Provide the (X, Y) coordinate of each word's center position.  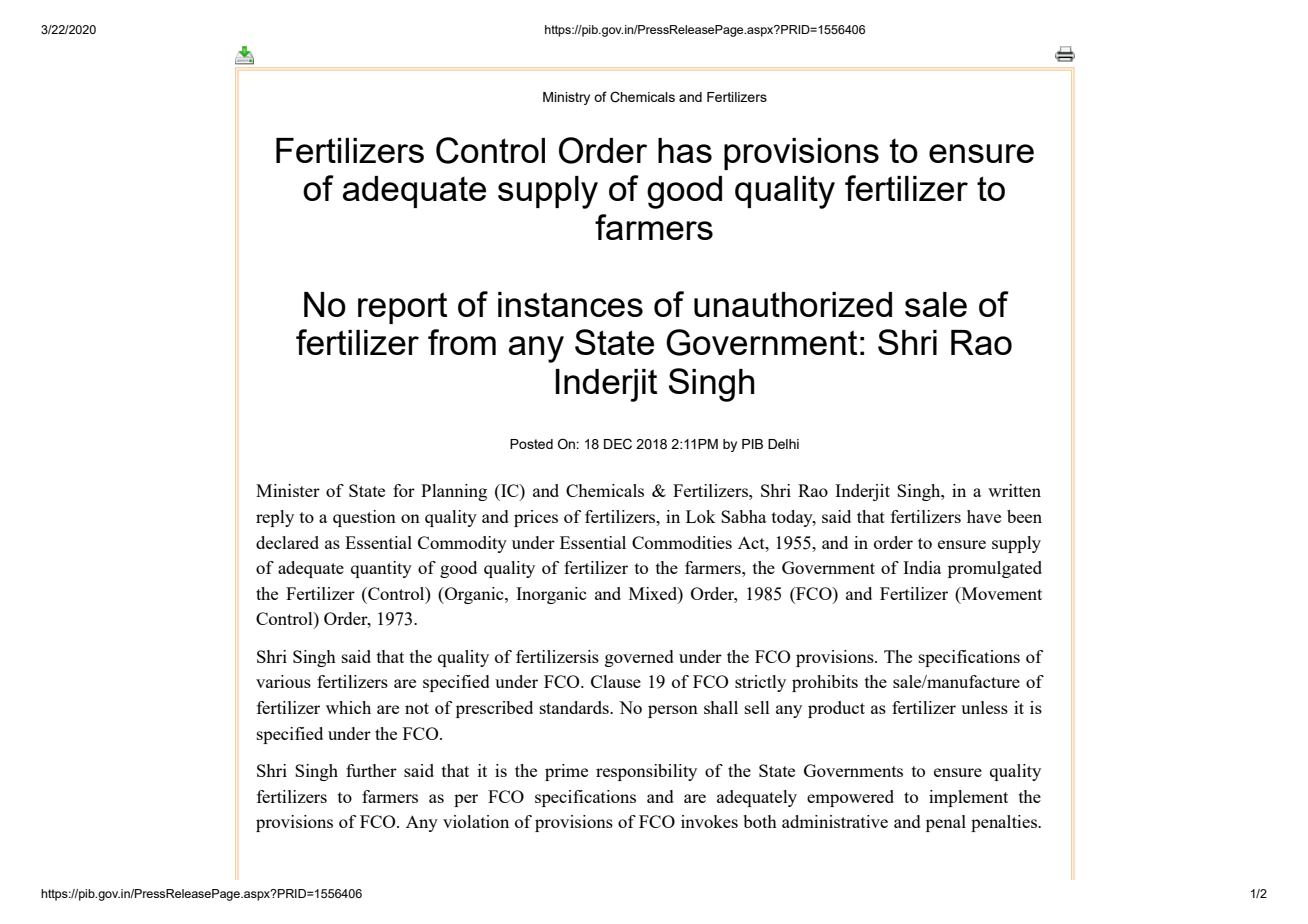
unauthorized (793, 304)
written (1014, 490)
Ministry (566, 98)
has (685, 150)
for (404, 490)
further (371, 770)
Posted (531, 444)
